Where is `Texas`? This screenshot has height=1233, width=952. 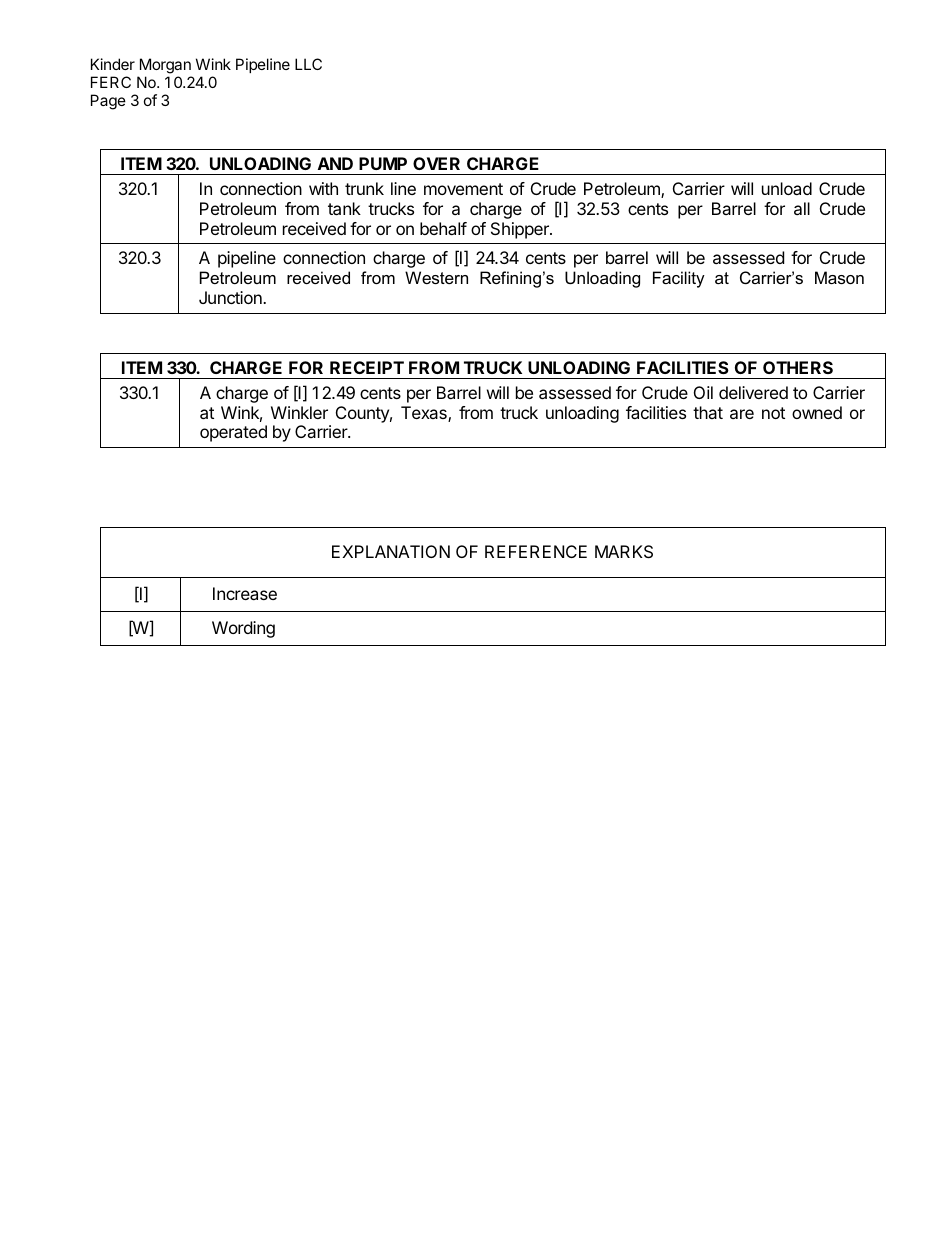 Texas is located at coordinates (425, 414).
